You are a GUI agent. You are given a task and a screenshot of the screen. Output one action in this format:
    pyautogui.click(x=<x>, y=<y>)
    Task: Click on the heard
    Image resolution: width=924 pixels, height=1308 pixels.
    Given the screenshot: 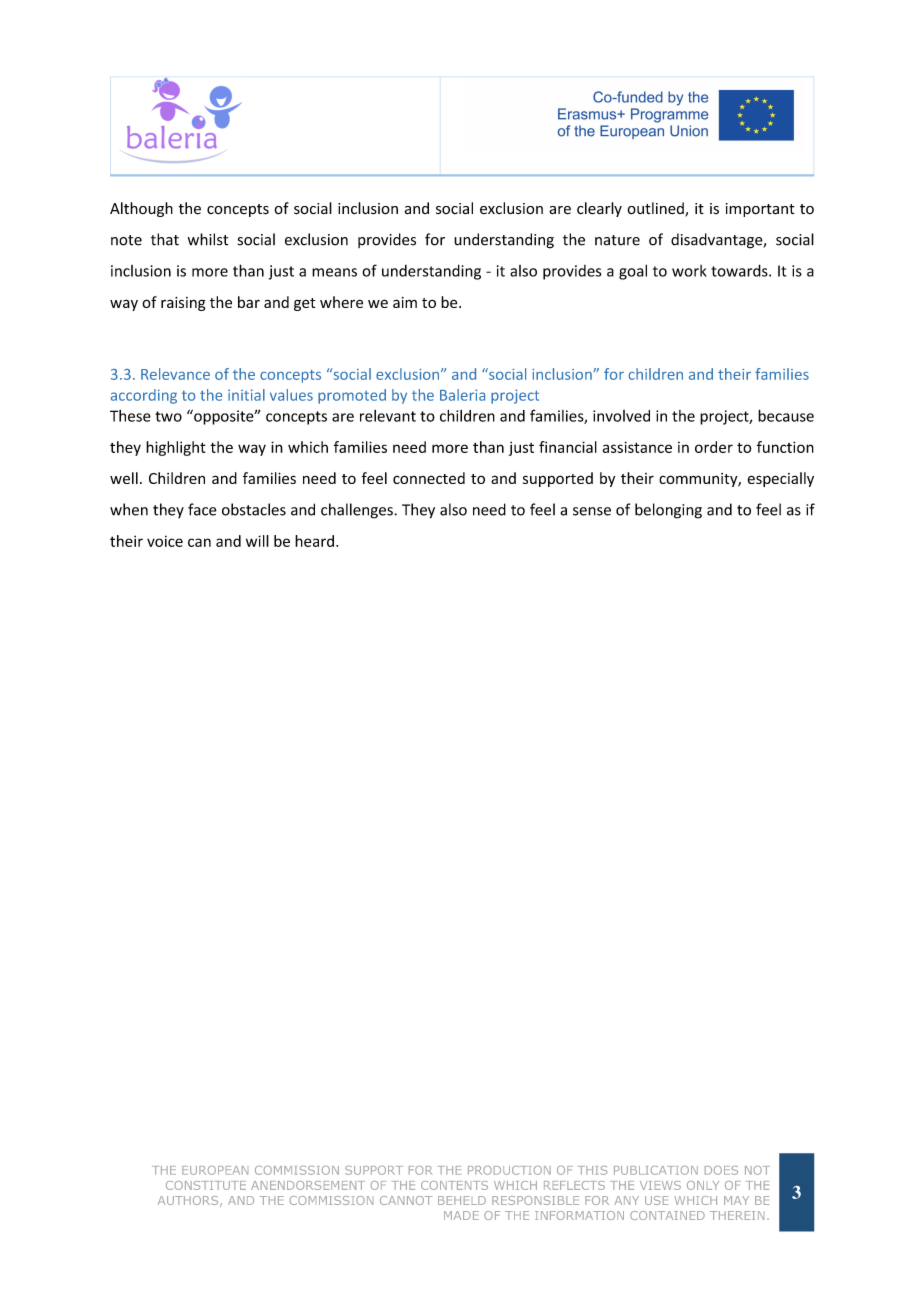 What is the action you would take?
    pyautogui.click(x=314, y=541)
